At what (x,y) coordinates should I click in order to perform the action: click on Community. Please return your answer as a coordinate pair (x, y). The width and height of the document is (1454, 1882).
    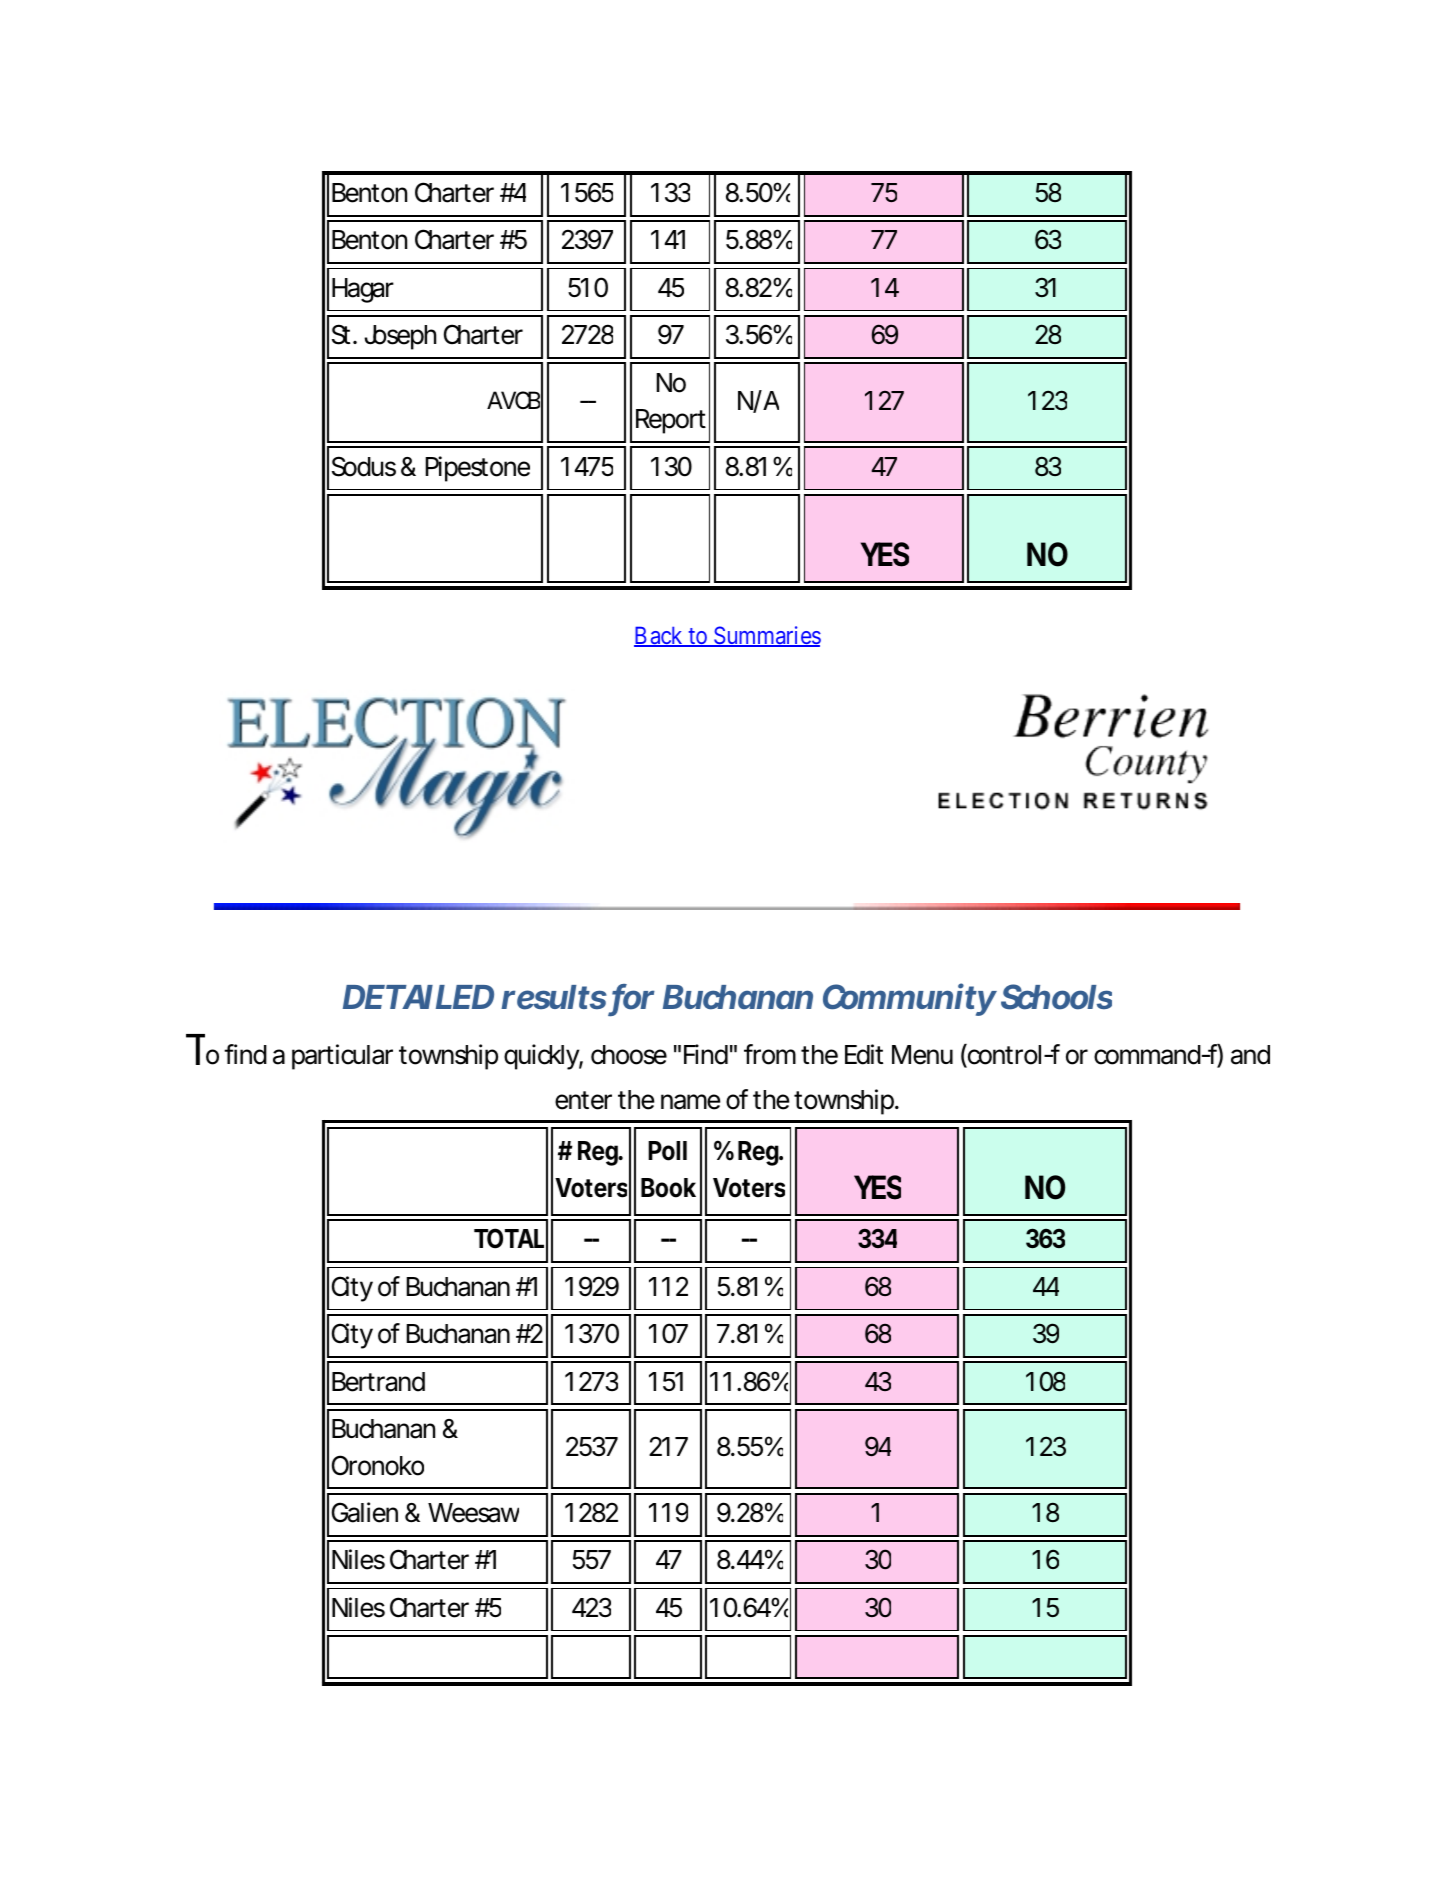
    Looking at the image, I should click on (910, 999).
